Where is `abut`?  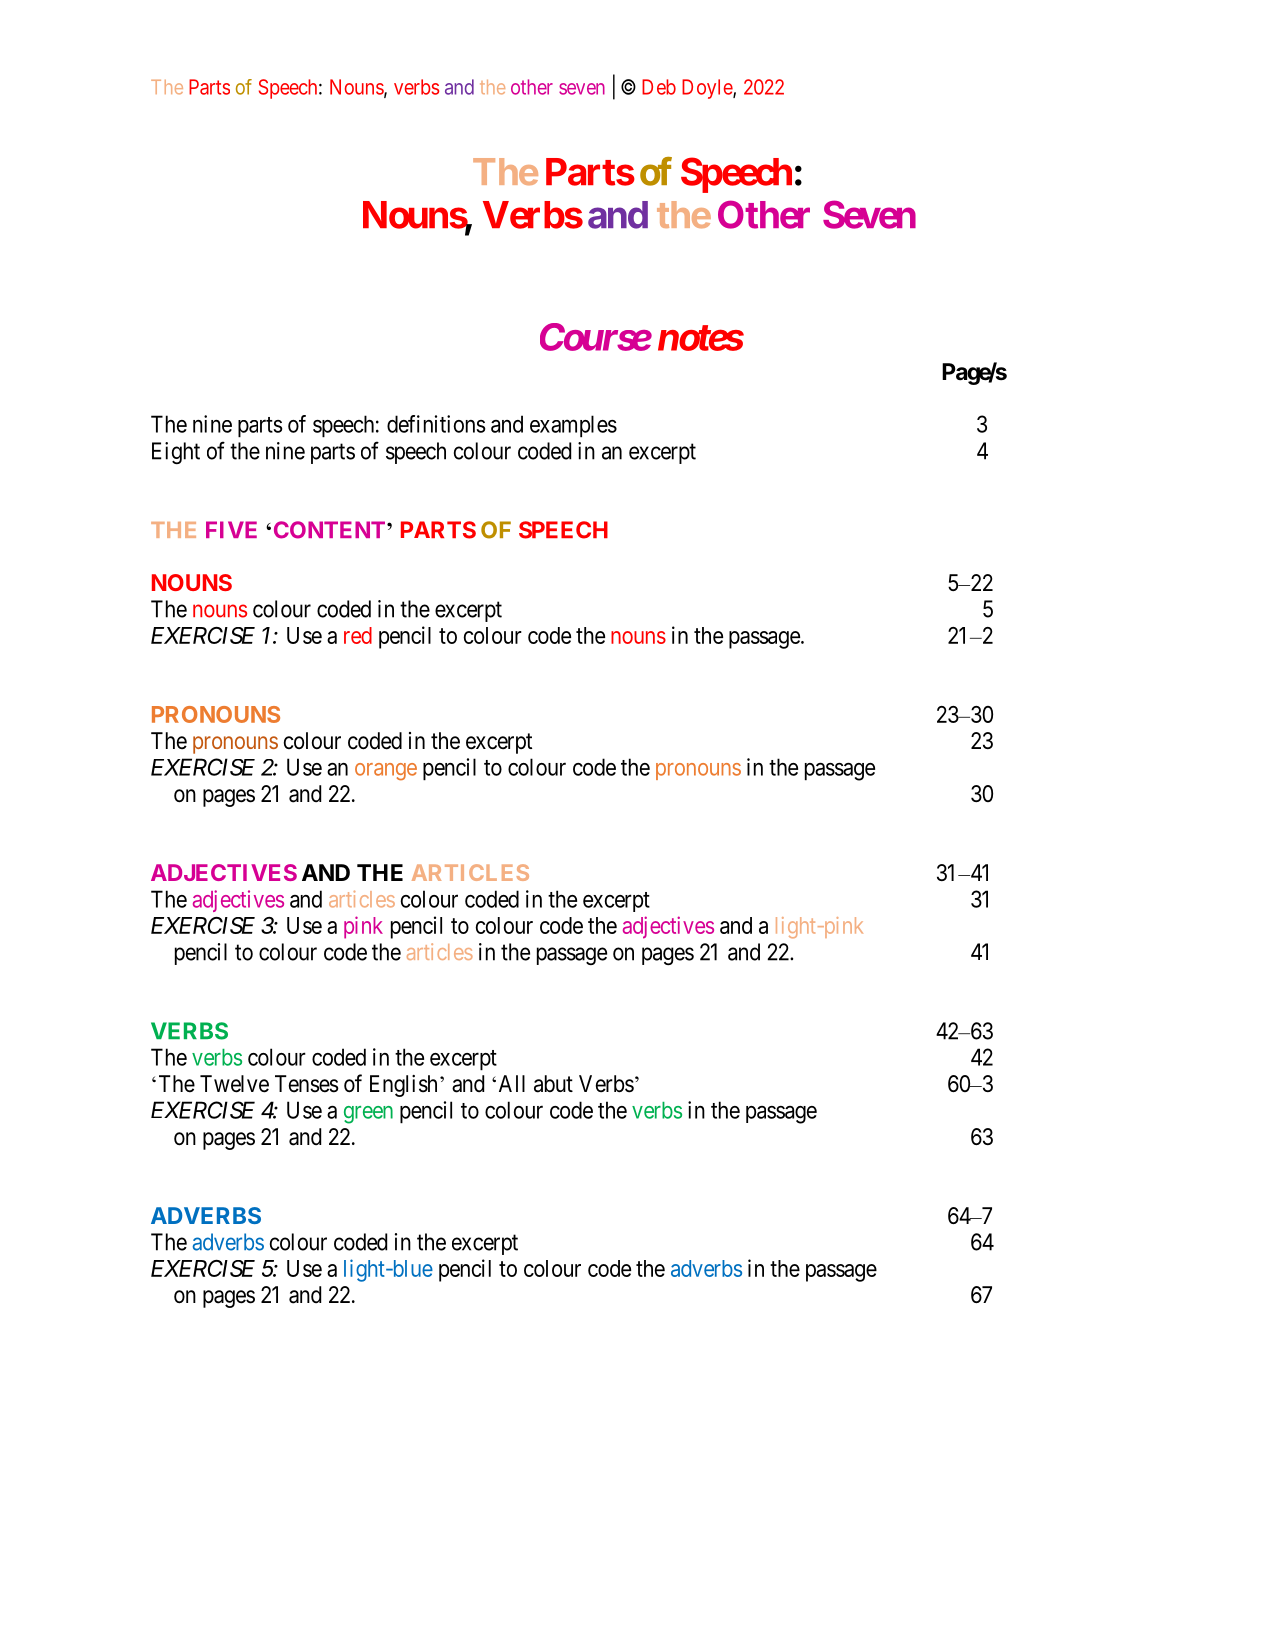 abut is located at coordinates (553, 1084).
